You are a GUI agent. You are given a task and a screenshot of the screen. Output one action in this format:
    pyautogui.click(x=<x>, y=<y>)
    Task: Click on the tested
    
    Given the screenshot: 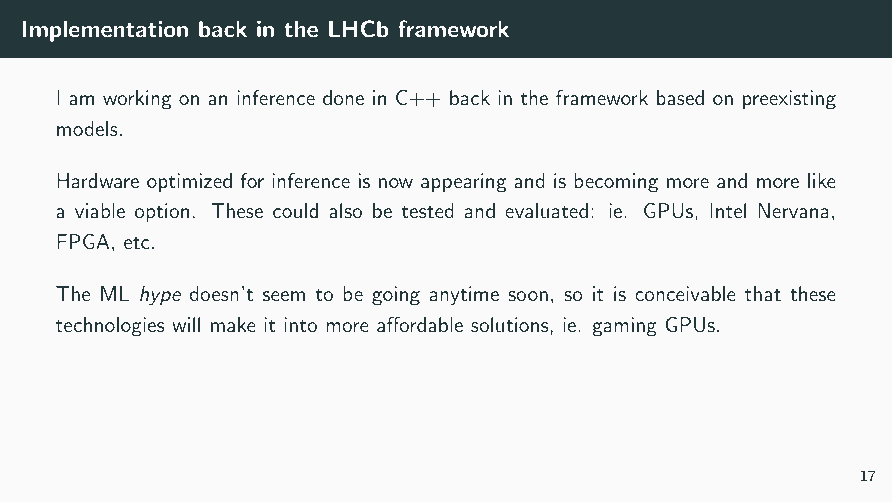 What is the action you would take?
    pyautogui.click(x=428, y=210)
